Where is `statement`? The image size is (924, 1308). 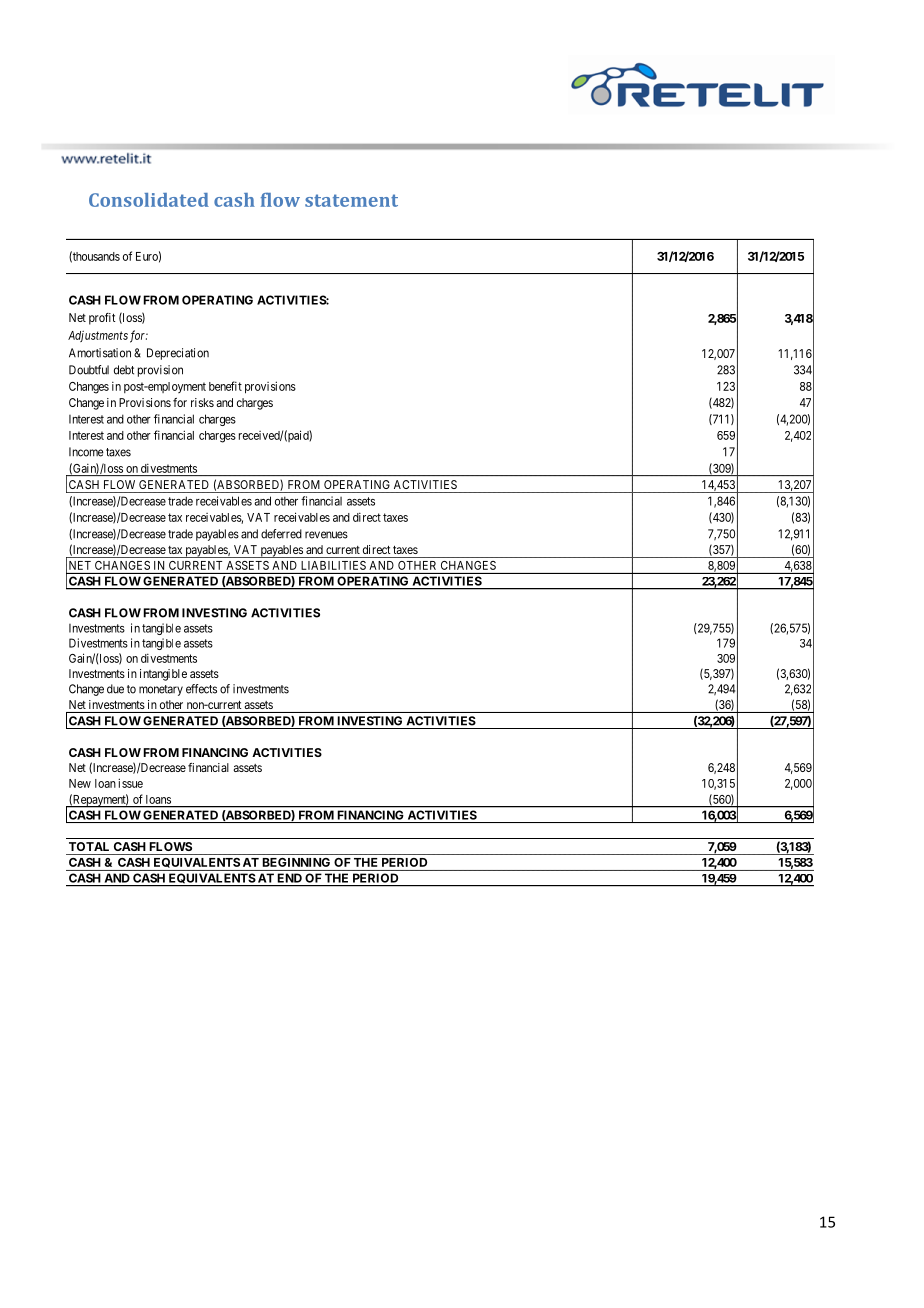 statement is located at coordinates (351, 200).
